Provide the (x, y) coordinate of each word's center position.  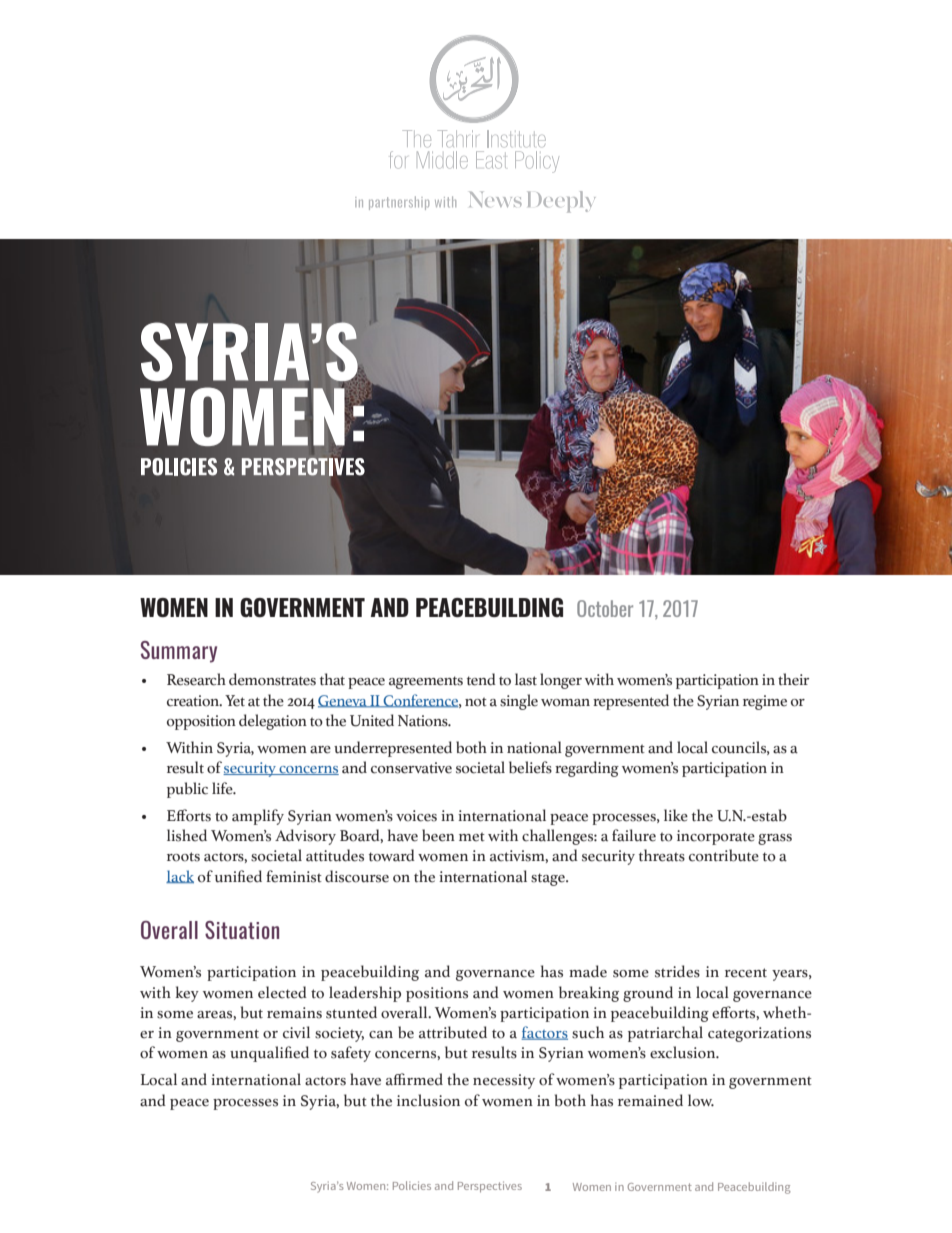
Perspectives (490, 1187)
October (605, 608)
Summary (179, 652)
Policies (412, 1185)
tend (481, 679)
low (701, 1100)
